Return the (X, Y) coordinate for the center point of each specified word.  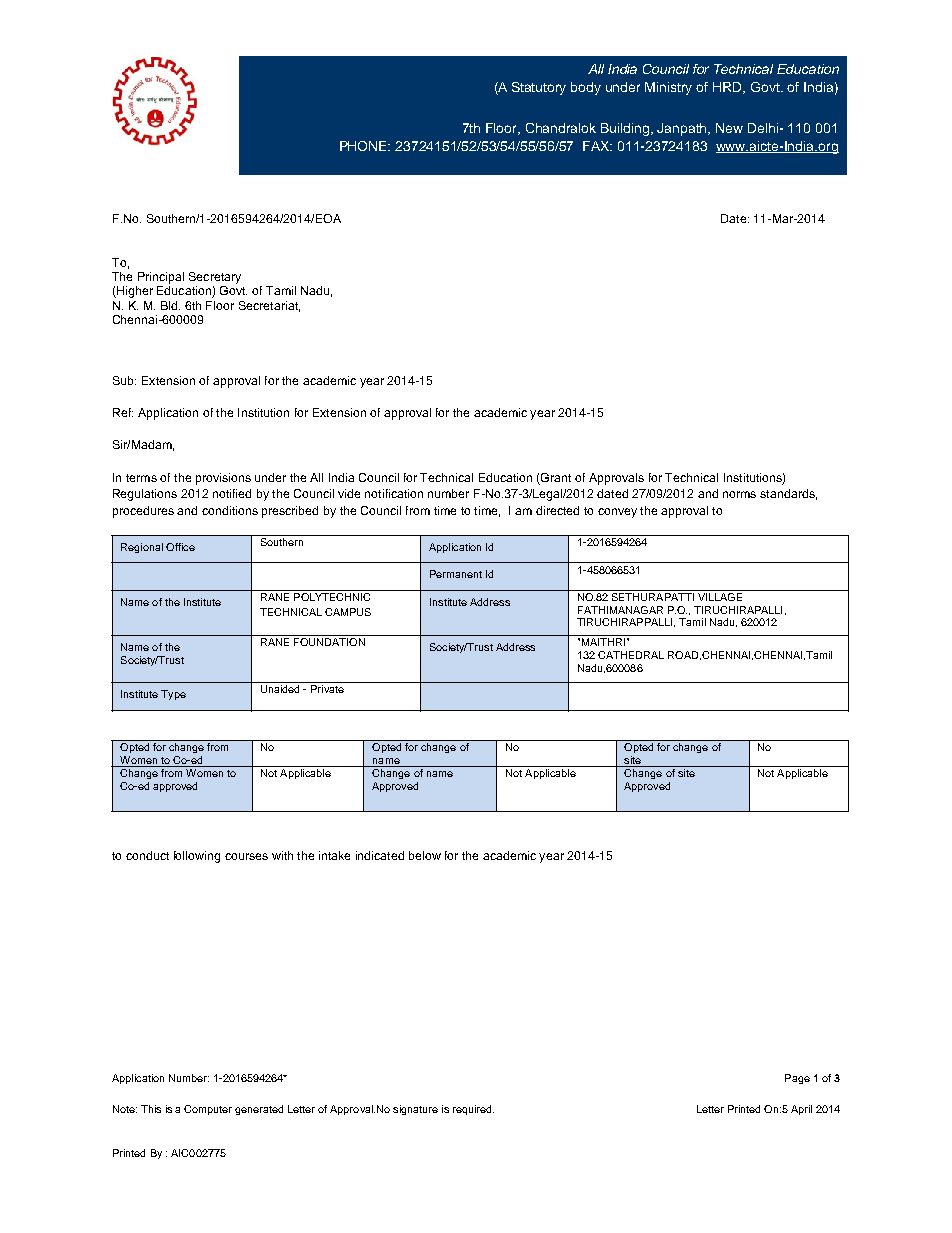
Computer (208, 1110)
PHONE (365, 146)
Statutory (539, 88)
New (729, 128)
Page (797, 1079)
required (473, 1110)
